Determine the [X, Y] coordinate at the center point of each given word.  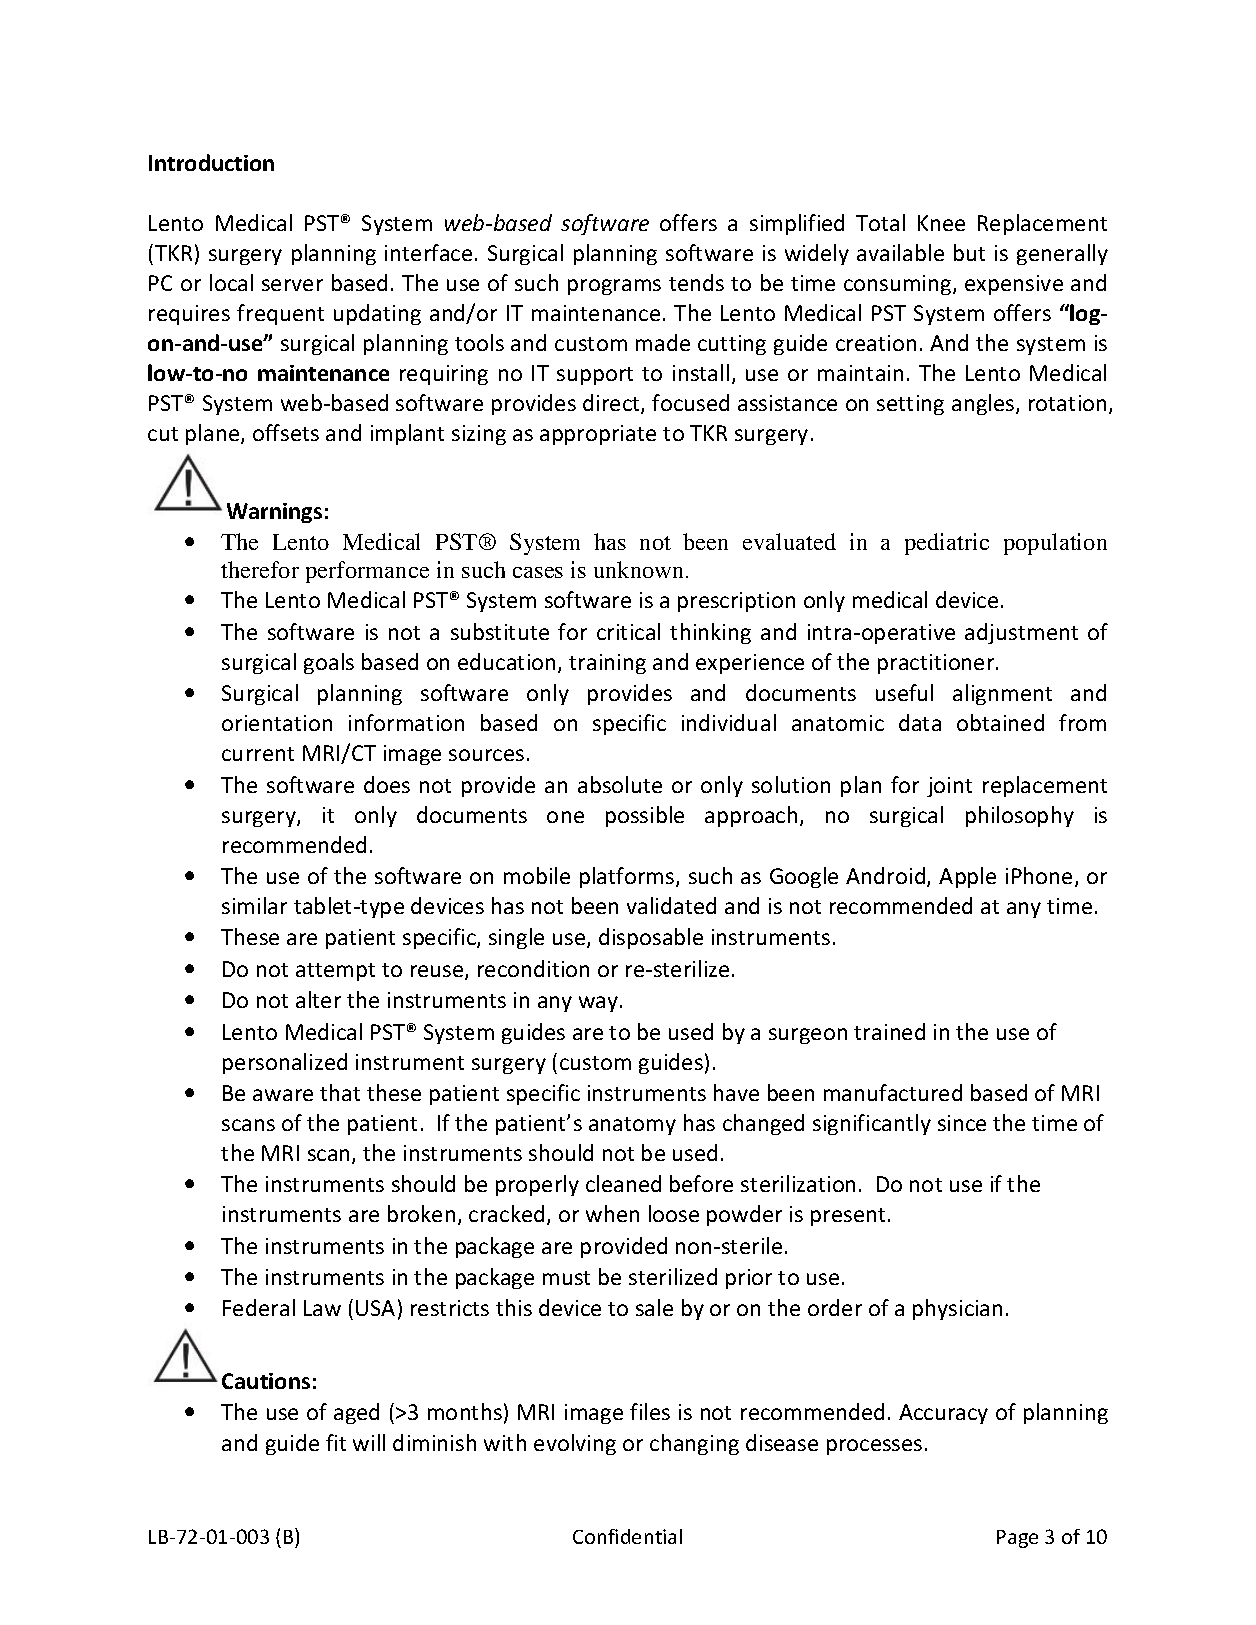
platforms [628, 877]
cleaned [623, 1183]
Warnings [274, 513]
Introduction [211, 162]
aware [283, 1095]
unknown [640, 569]
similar [254, 905]
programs [614, 287]
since [962, 1123]
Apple [967, 877]
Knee [941, 223]
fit [336, 1442]
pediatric [947, 544]
